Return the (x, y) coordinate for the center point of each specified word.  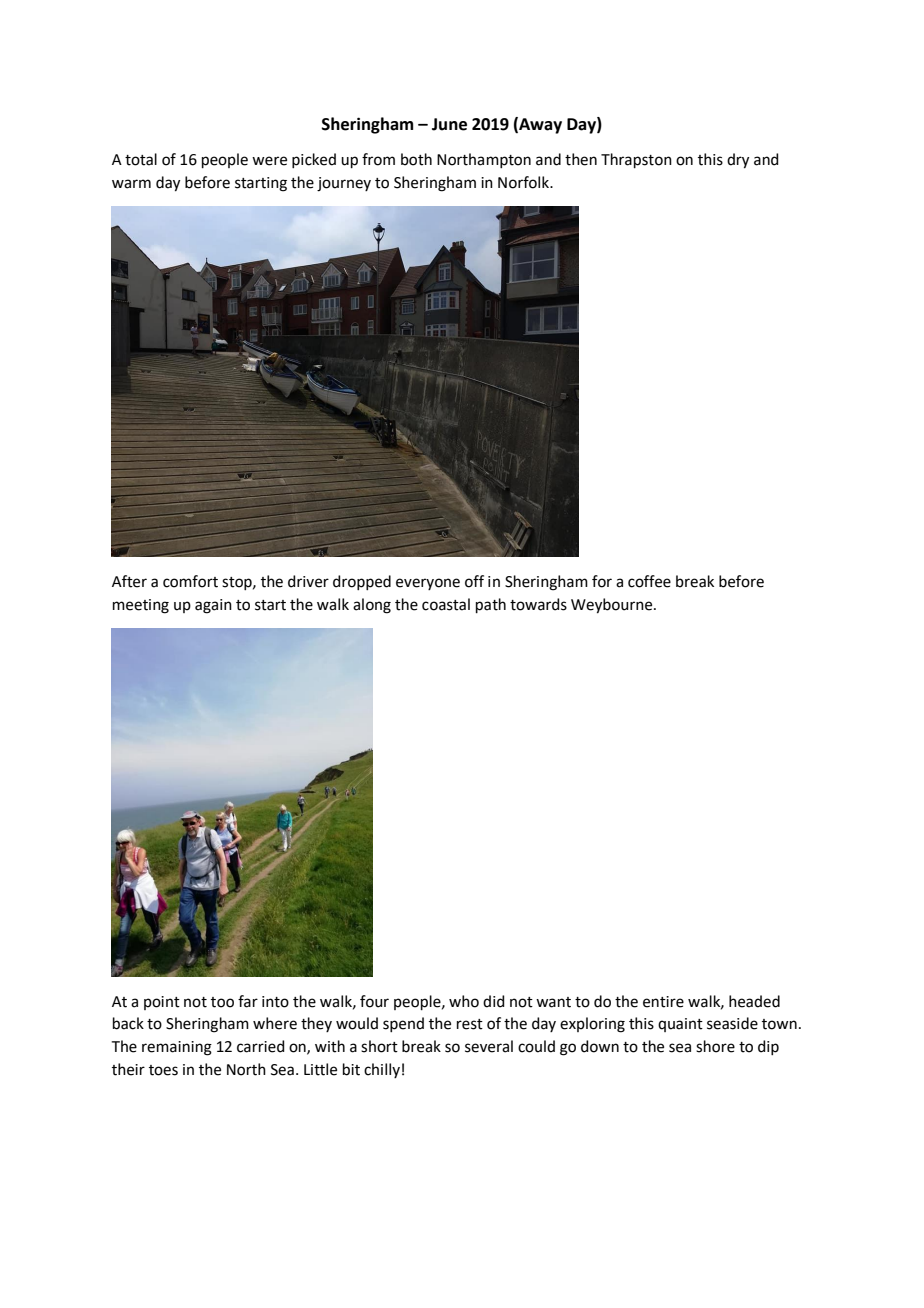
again (213, 606)
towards (538, 604)
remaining (177, 1048)
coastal (446, 604)
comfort (190, 581)
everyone (428, 584)
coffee (649, 581)
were (269, 161)
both (416, 159)
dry (738, 161)
